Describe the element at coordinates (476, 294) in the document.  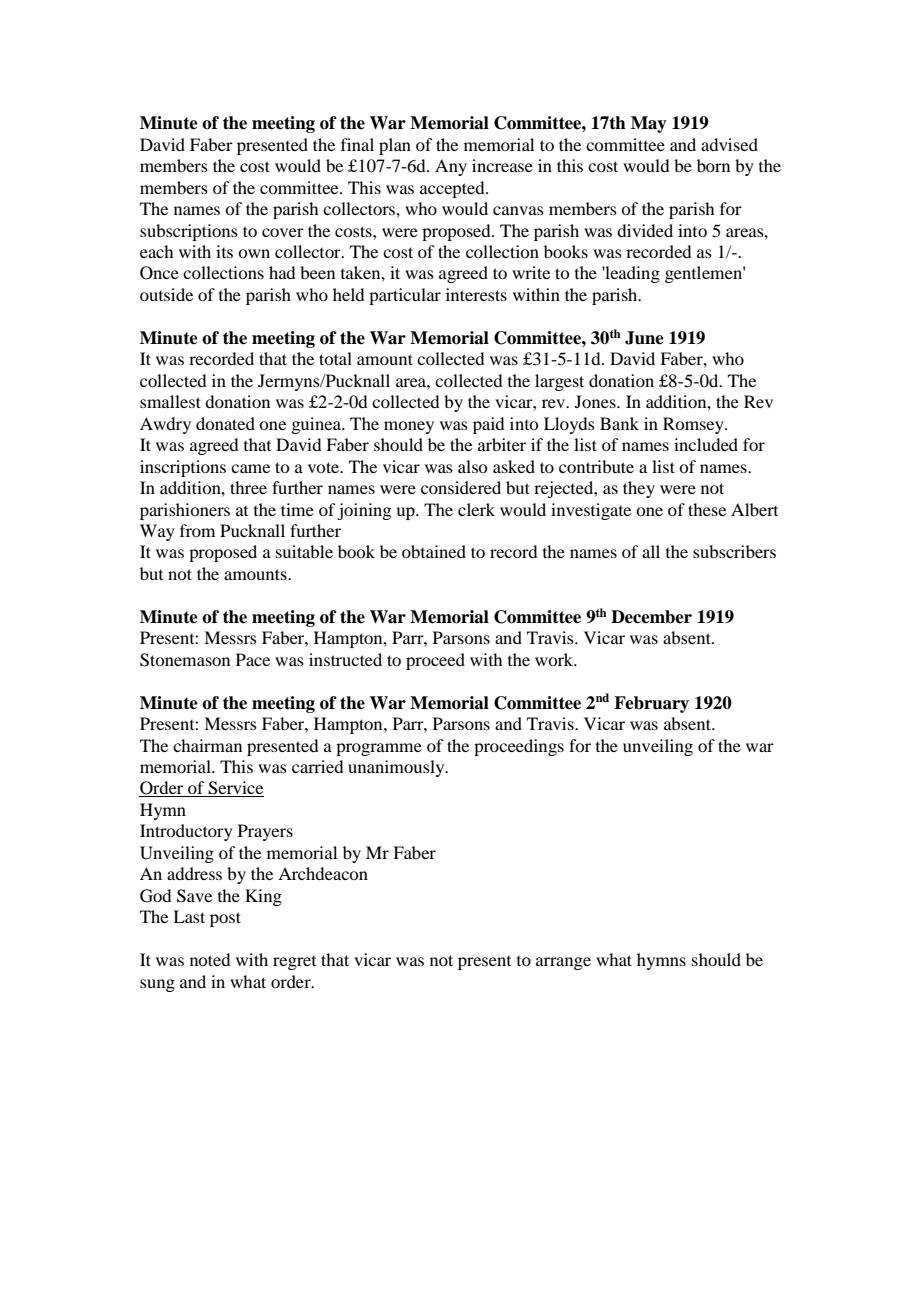
I see `interests` at that location.
